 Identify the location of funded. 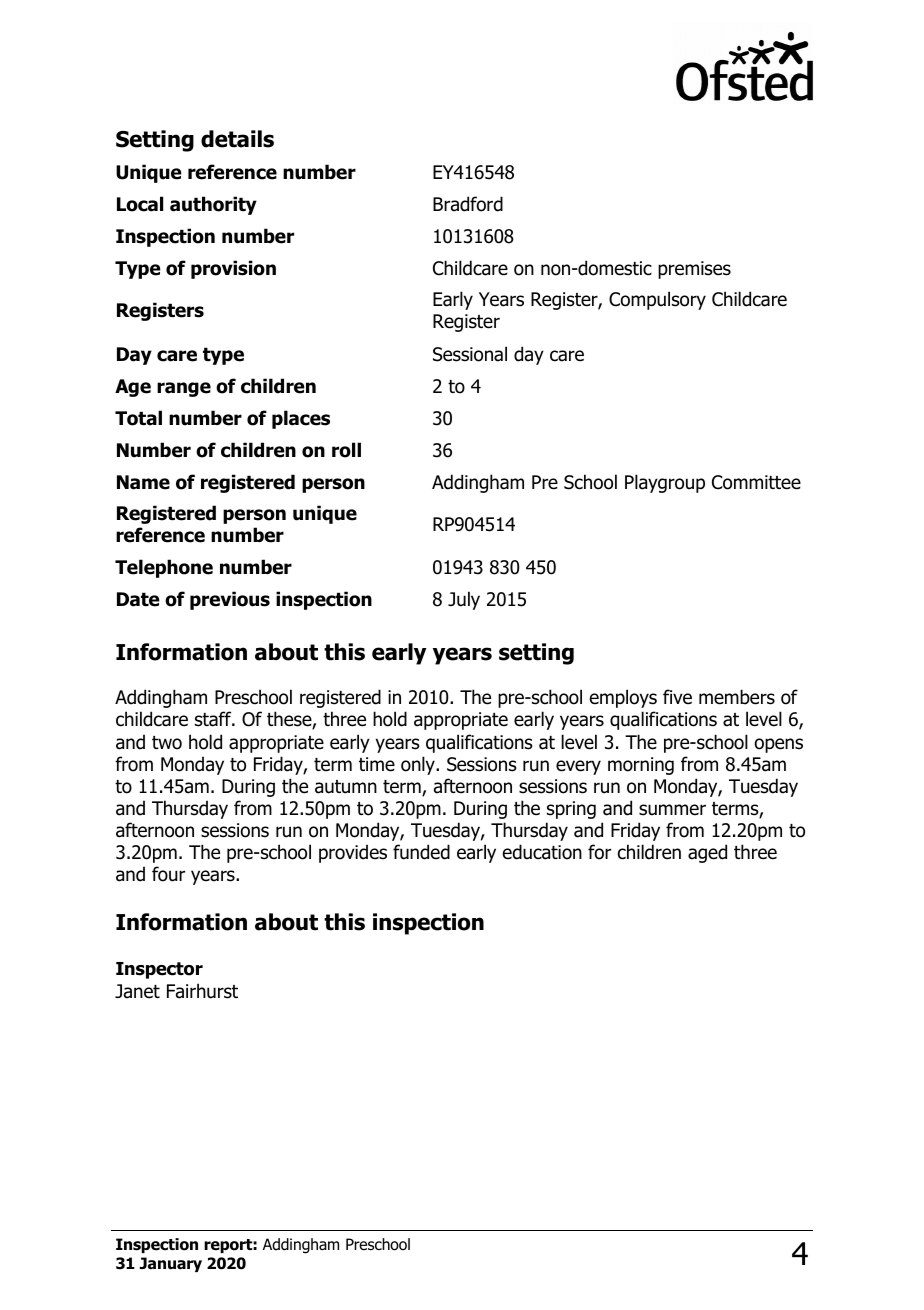
(421, 852).
